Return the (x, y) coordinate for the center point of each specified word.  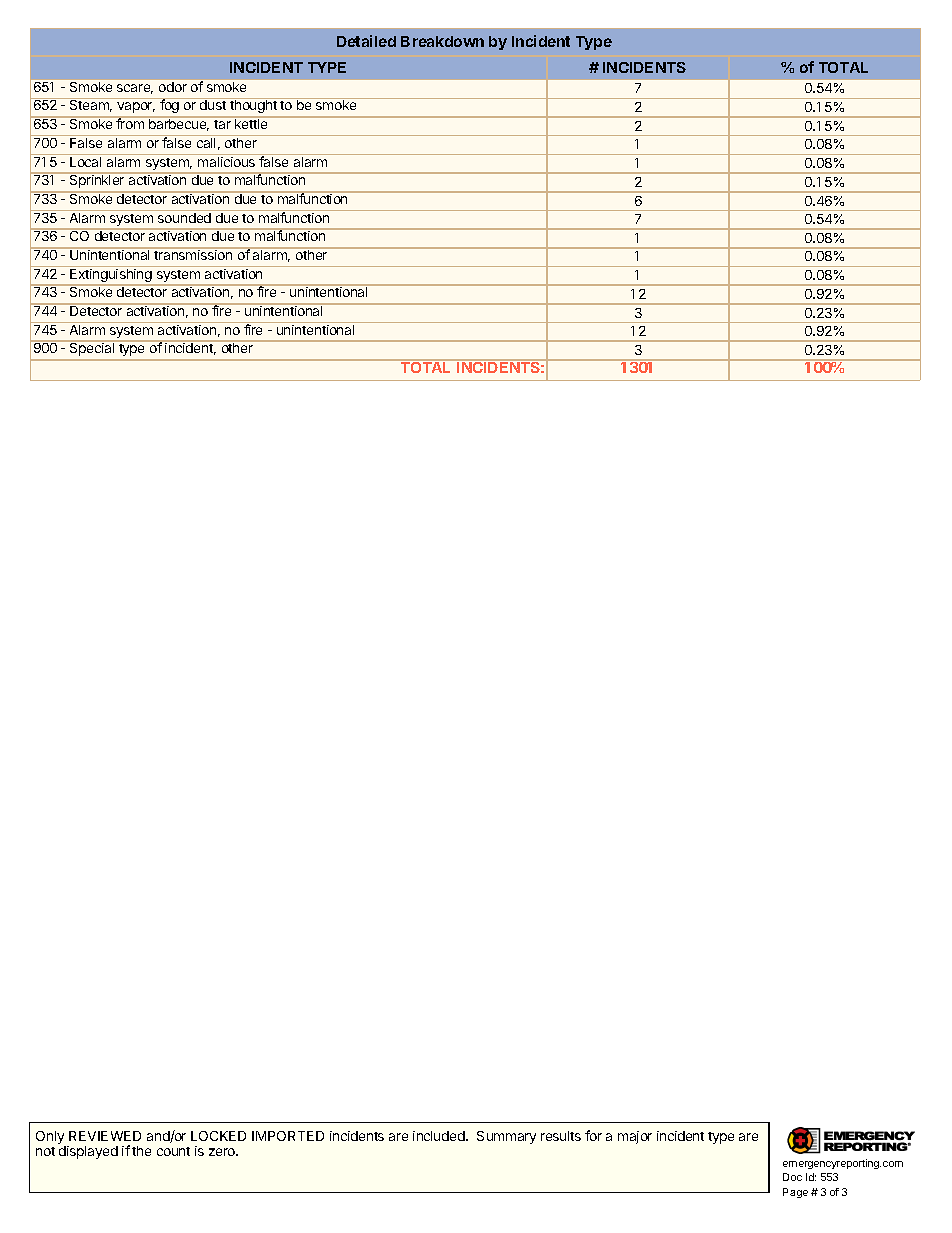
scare (135, 89)
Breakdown (442, 41)
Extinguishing (111, 275)
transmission (194, 254)
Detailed (366, 41)
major (635, 1137)
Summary (506, 1137)
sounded (184, 218)
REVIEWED (105, 1136)
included (440, 1136)
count (173, 1151)
